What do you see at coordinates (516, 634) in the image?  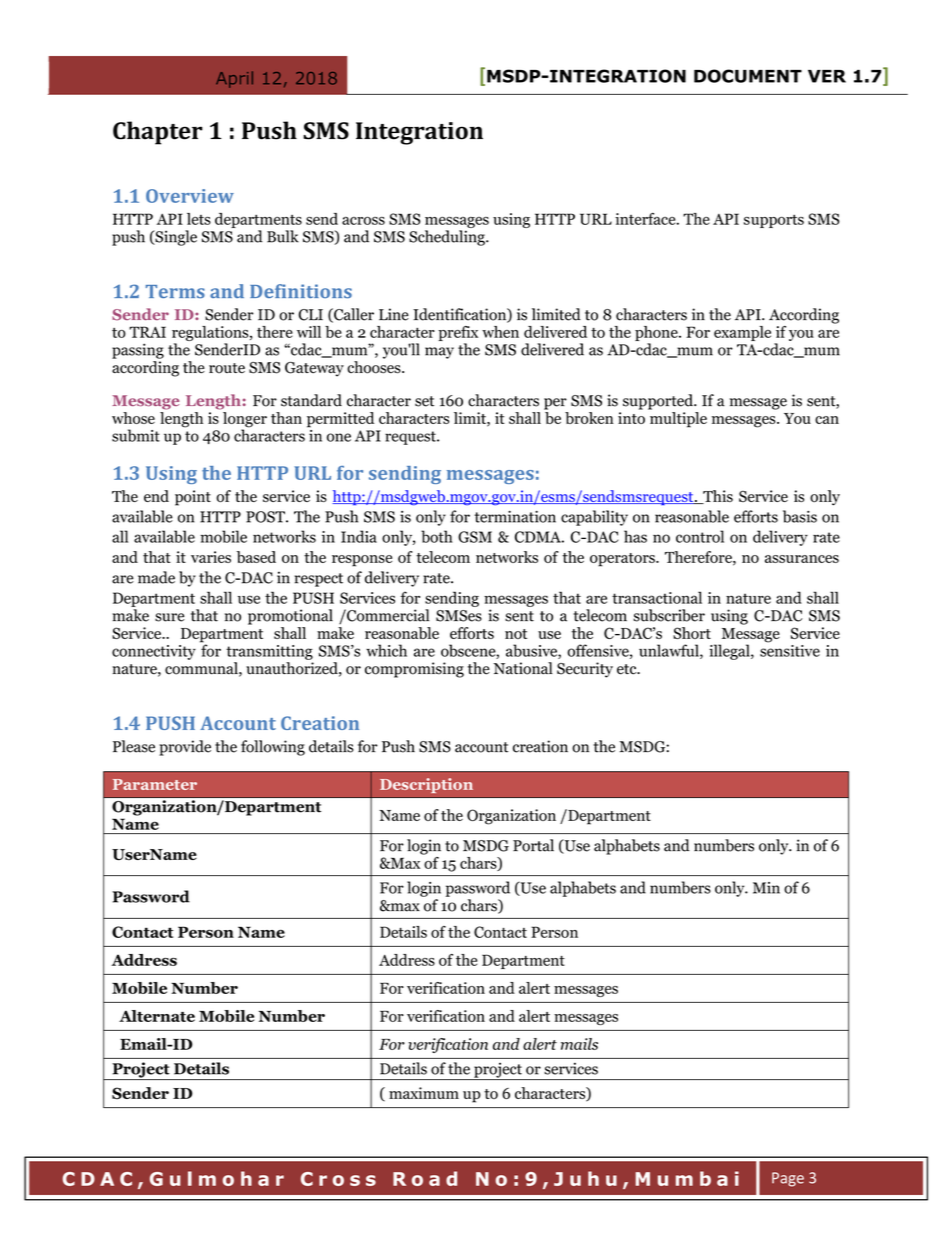 I see `not` at bounding box center [516, 634].
